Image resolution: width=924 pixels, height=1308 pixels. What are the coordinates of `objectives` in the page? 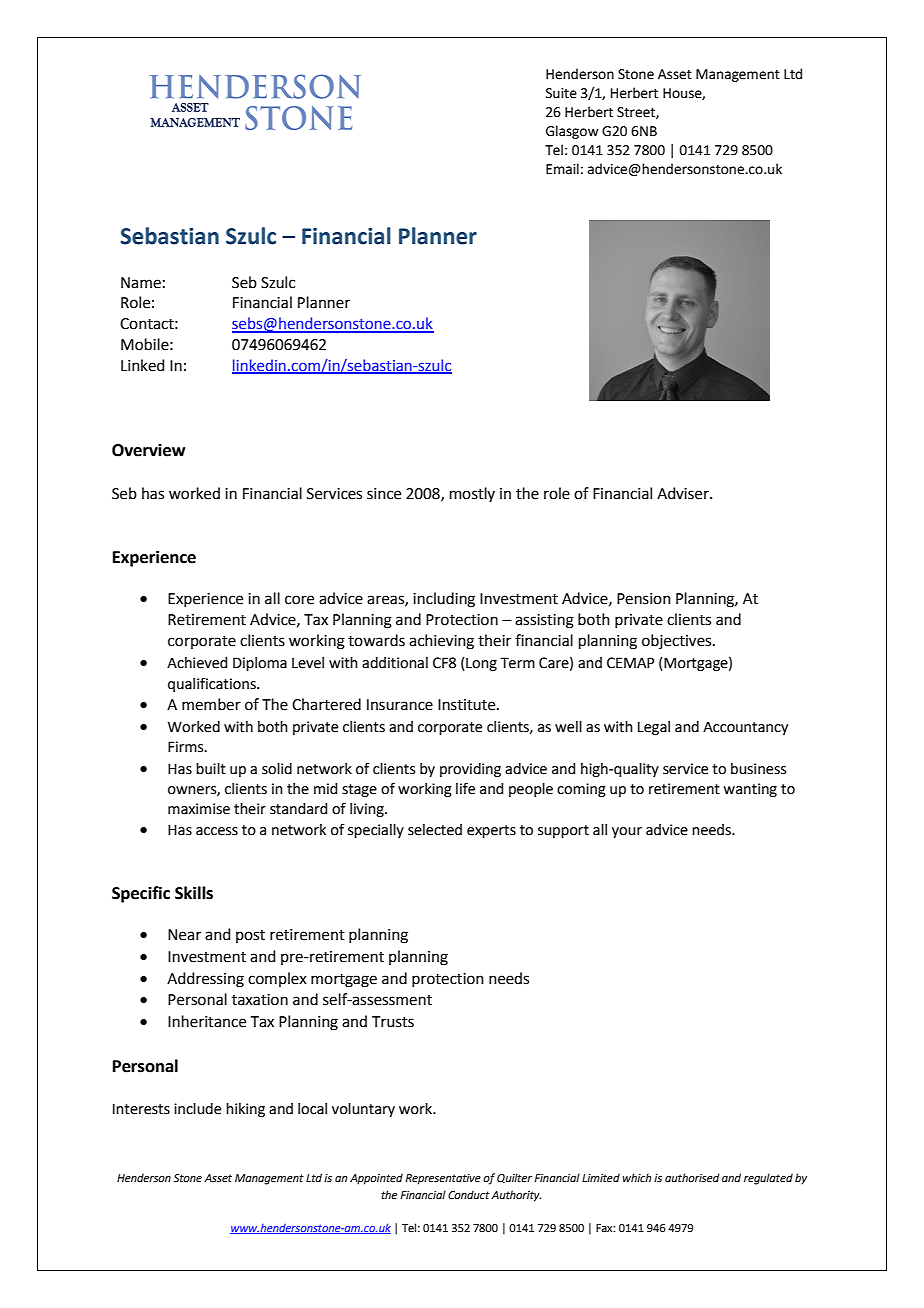 It's located at (678, 641).
